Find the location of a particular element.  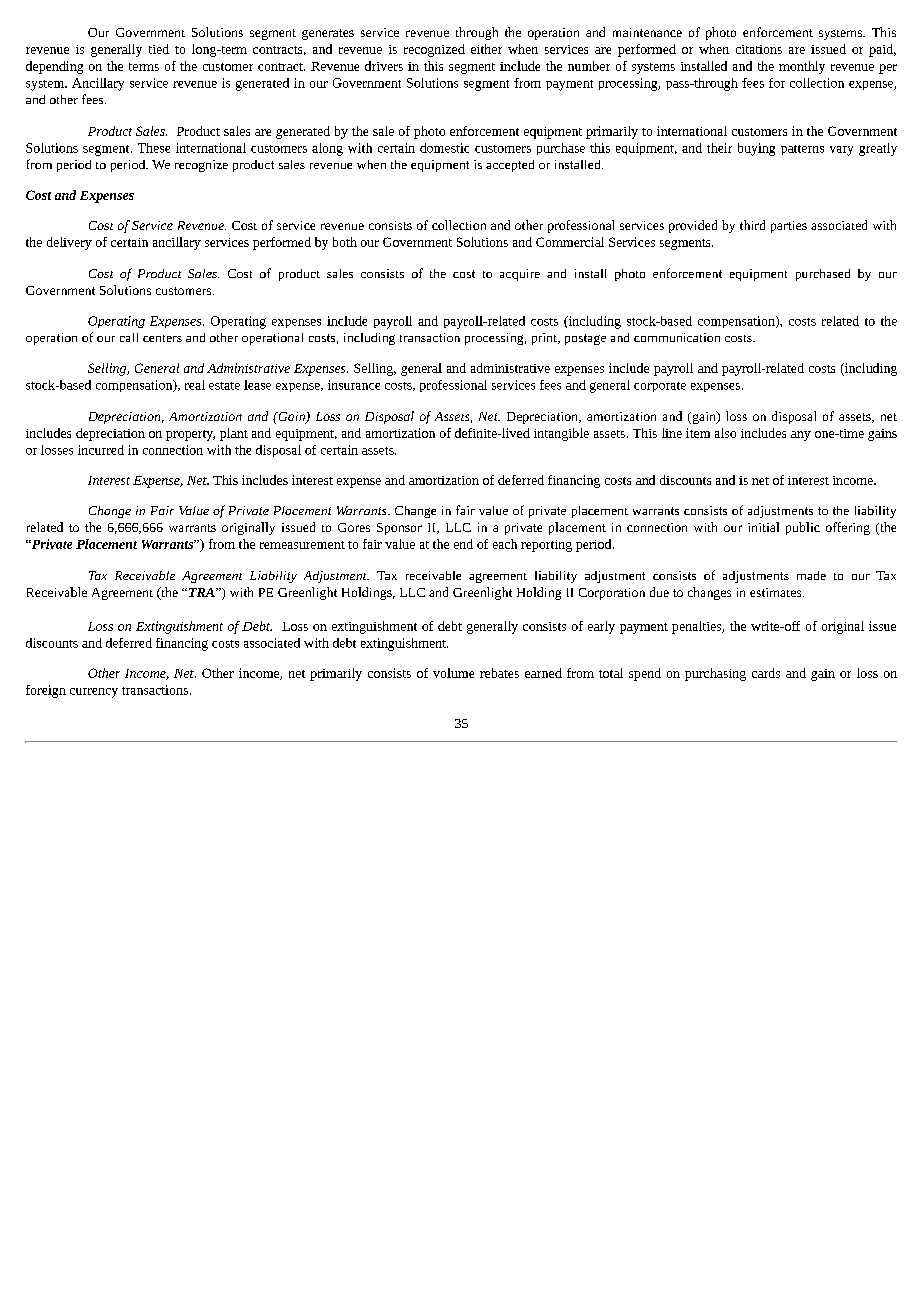

citations is located at coordinates (759, 49).
